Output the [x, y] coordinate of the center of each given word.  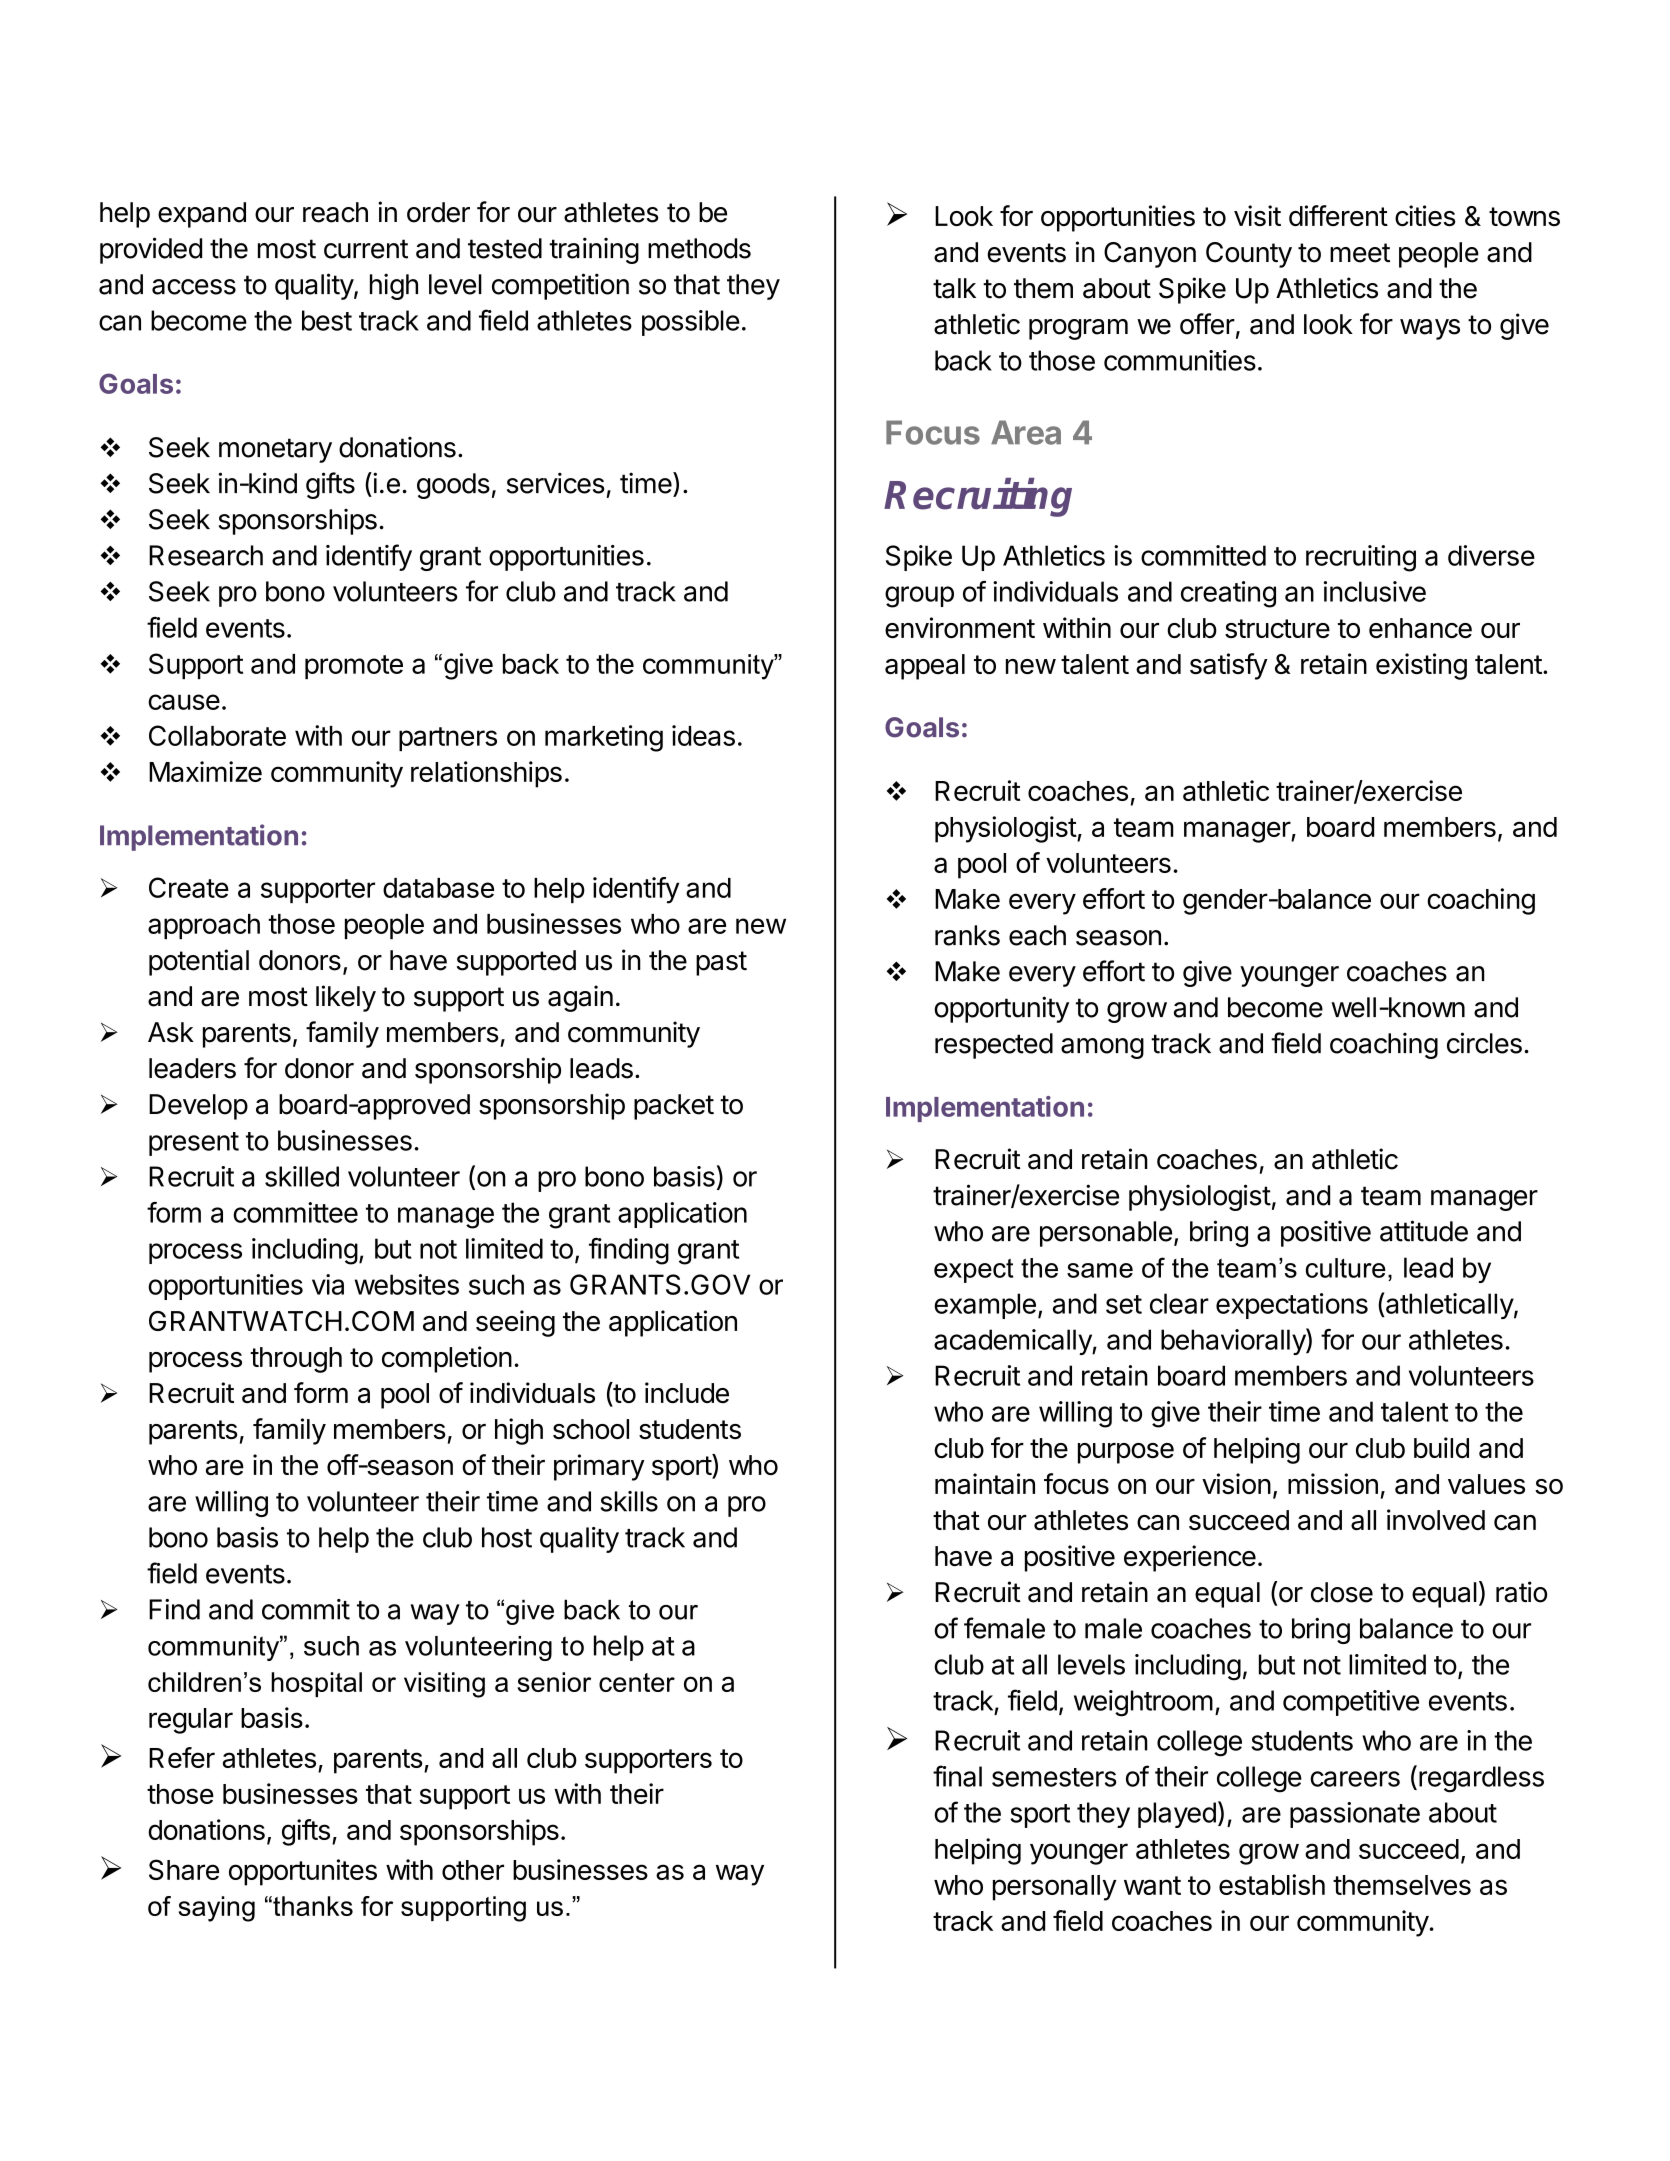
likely [346, 998]
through [296, 1360]
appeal [925, 667]
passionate [1355, 1815]
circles [1484, 1043]
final [957, 1776]
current [366, 249]
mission [1333, 1483]
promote [354, 667]
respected [994, 1046]
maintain [985, 1484]
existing [1421, 666]
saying [217, 1909]
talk [954, 288]
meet [1360, 253]
